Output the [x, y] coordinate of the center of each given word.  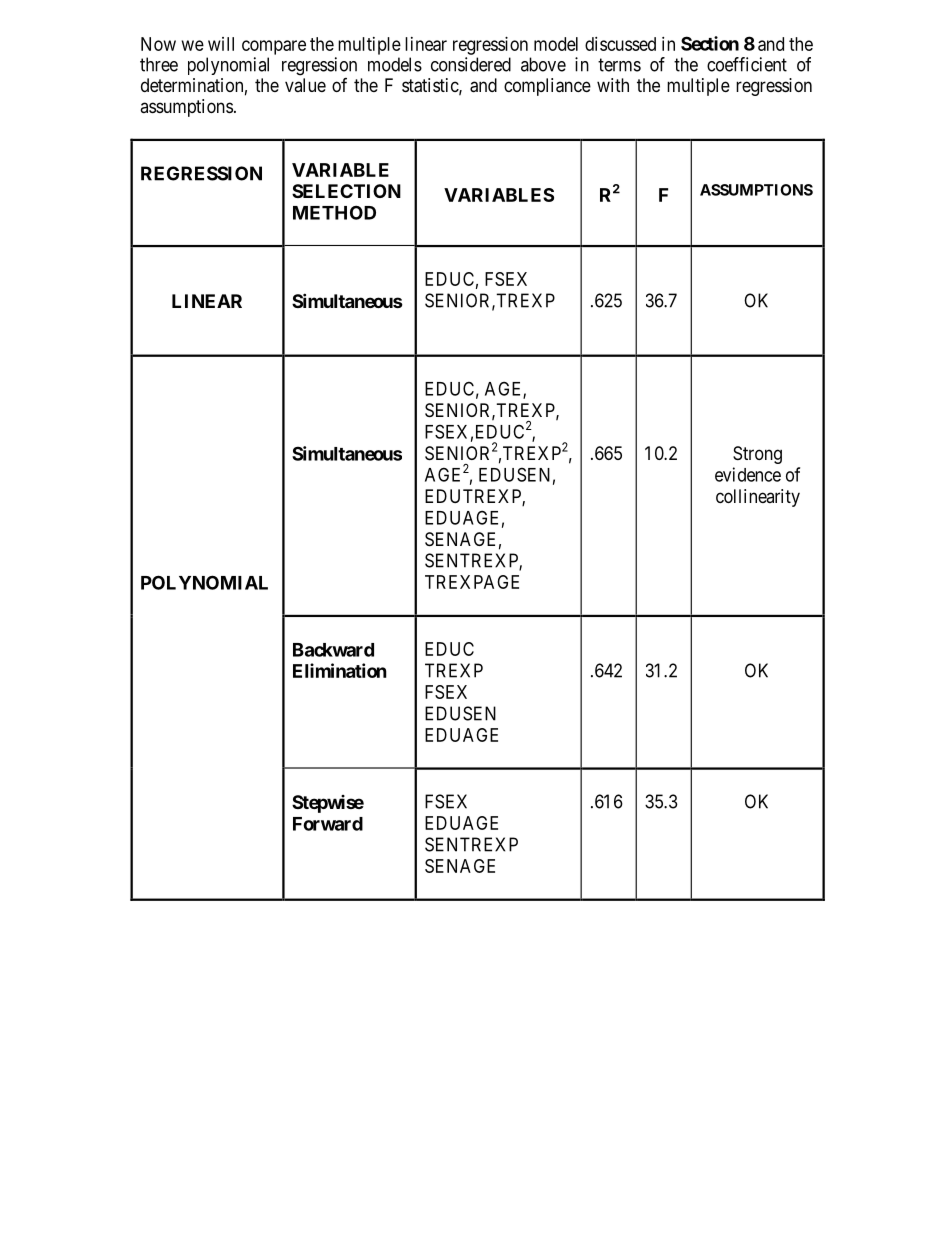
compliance [547, 87]
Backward [333, 650]
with [613, 85]
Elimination [340, 670]
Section [710, 43]
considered [471, 64]
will [221, 44]
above [543, 64]
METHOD [334, 212]
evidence [748, 474]
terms [619, 65]
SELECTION [346, 191]
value [305, 85]
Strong [757, 455]
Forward [328, 824]
